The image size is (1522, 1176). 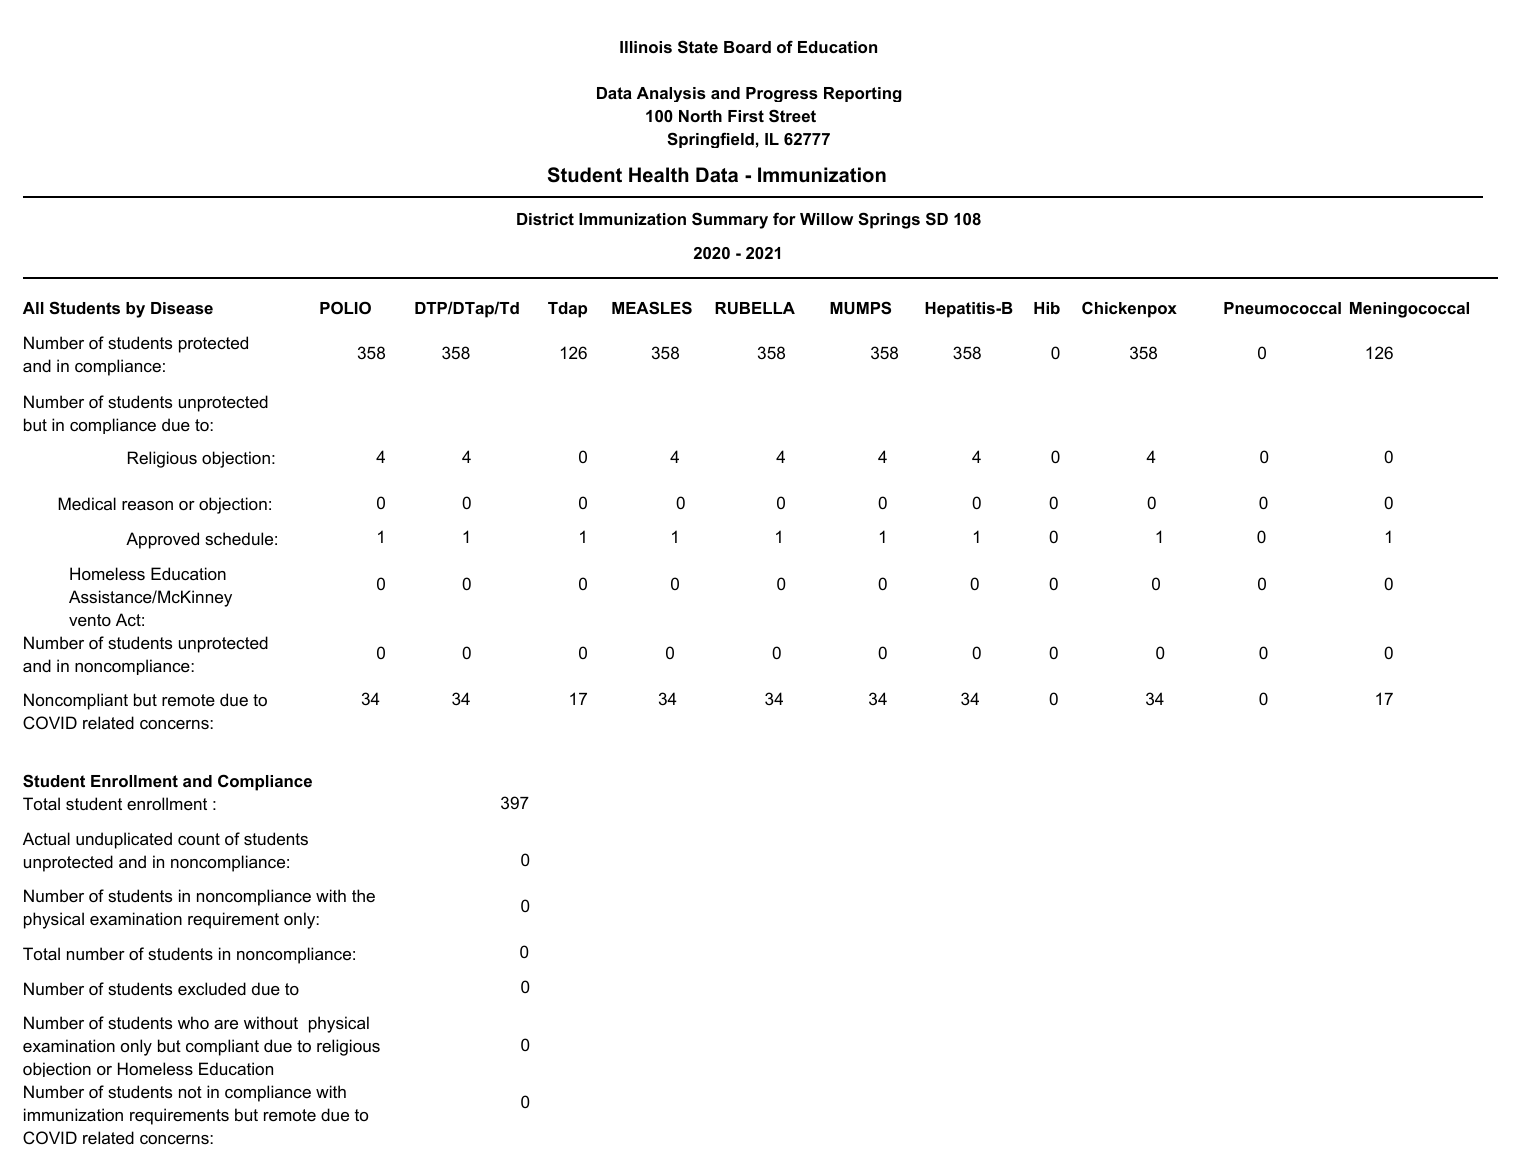 I want to click on the, so click(x=363, y=895).
